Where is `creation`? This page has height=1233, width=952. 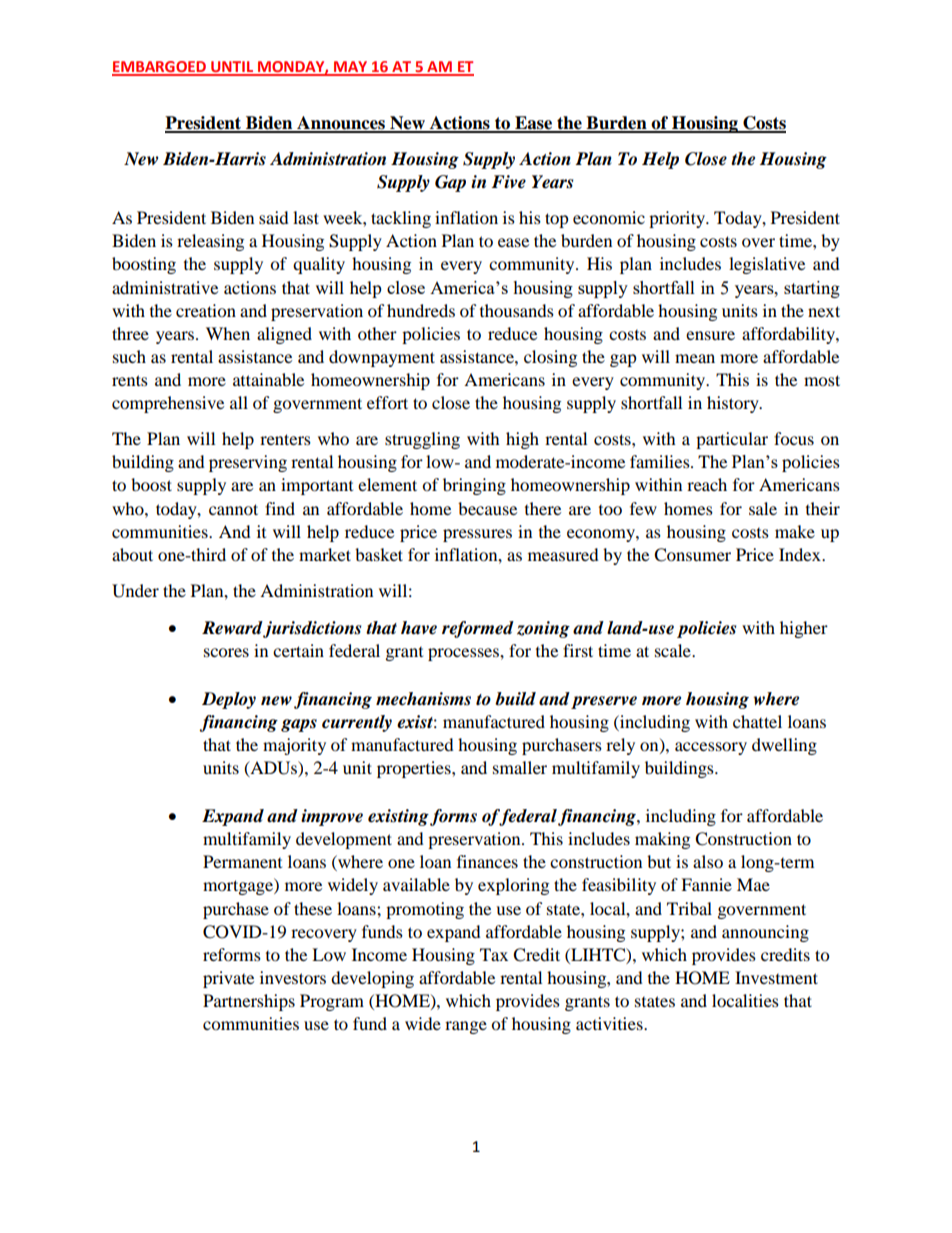 creation is located at coordinates (206, 310).
